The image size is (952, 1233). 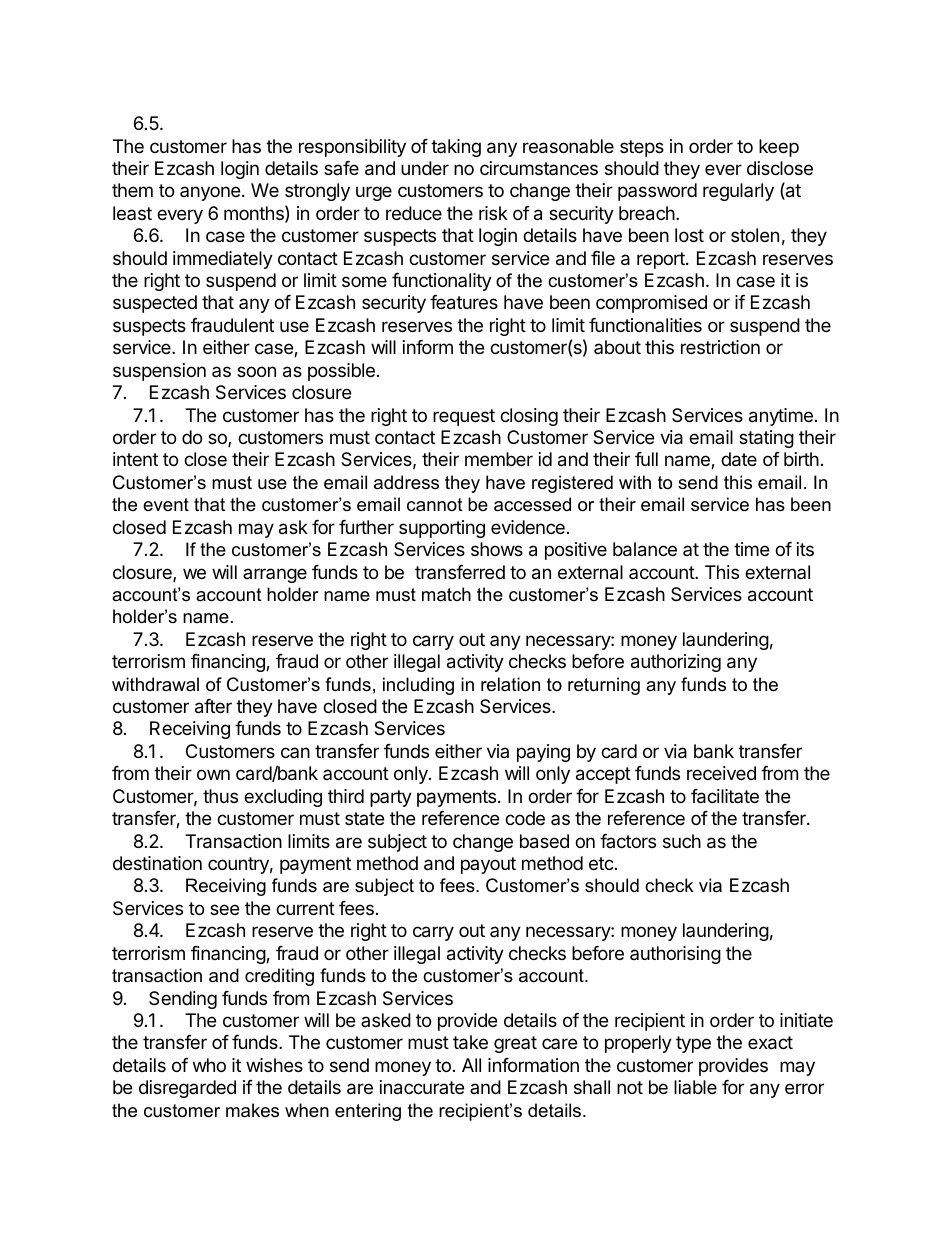 What do you see at coordinates (210, 193) in the screenshot?
I see `anyone` at bounding box center [210, 193].
